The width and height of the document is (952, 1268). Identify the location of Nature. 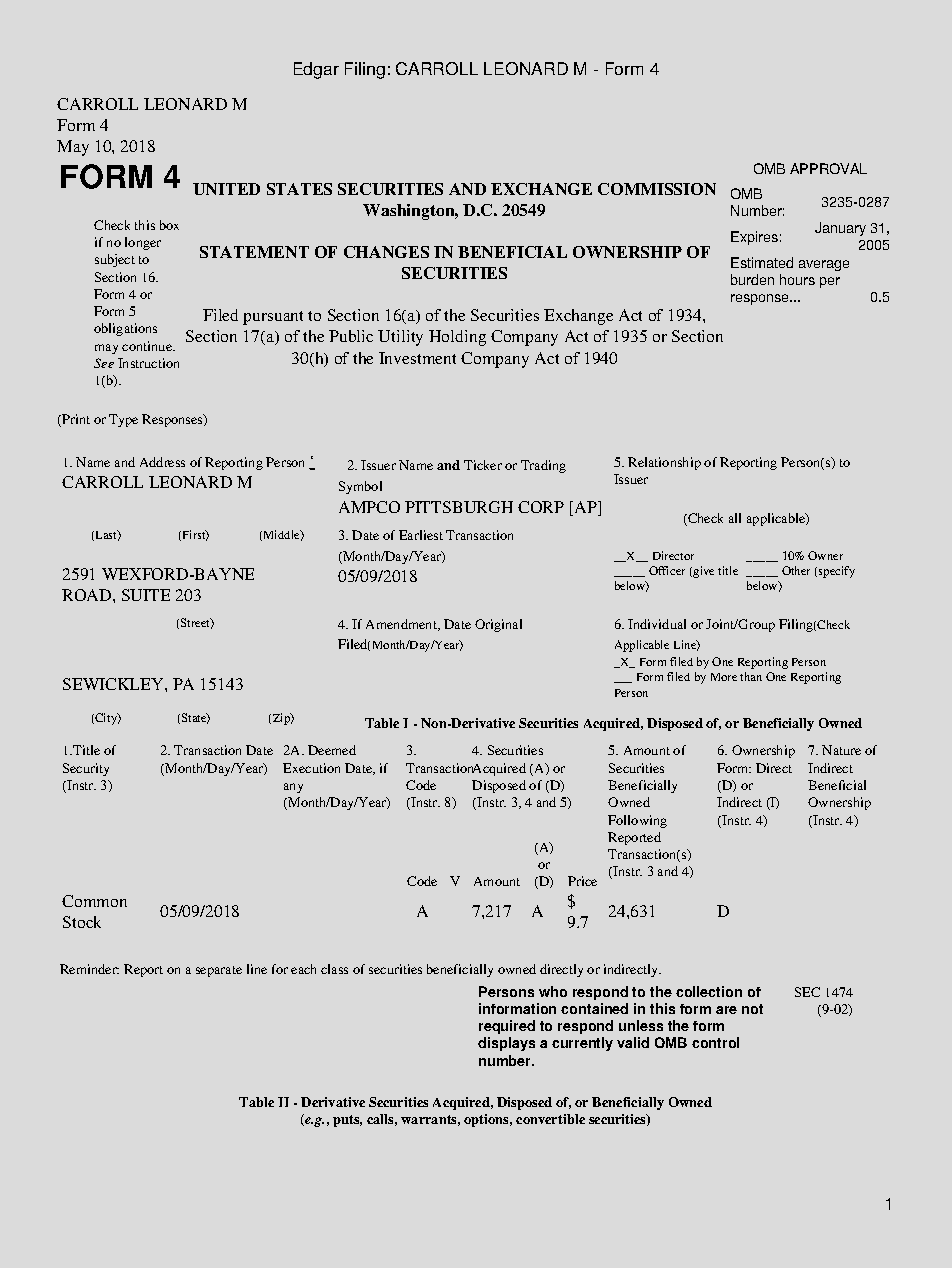
(841, 750).
